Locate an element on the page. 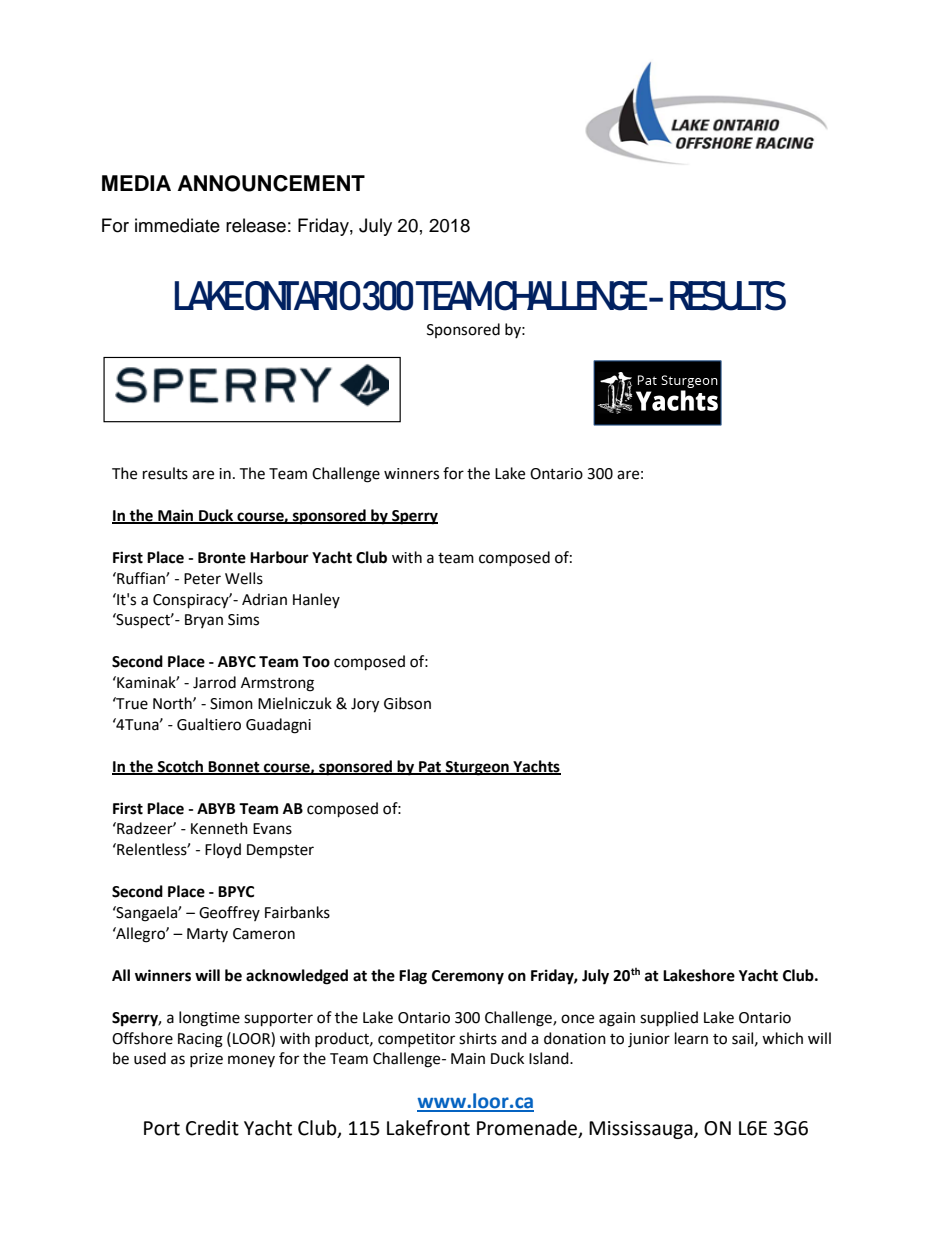 The image size is (952, 1233). Credit is located at coordinates (212, 1128).
